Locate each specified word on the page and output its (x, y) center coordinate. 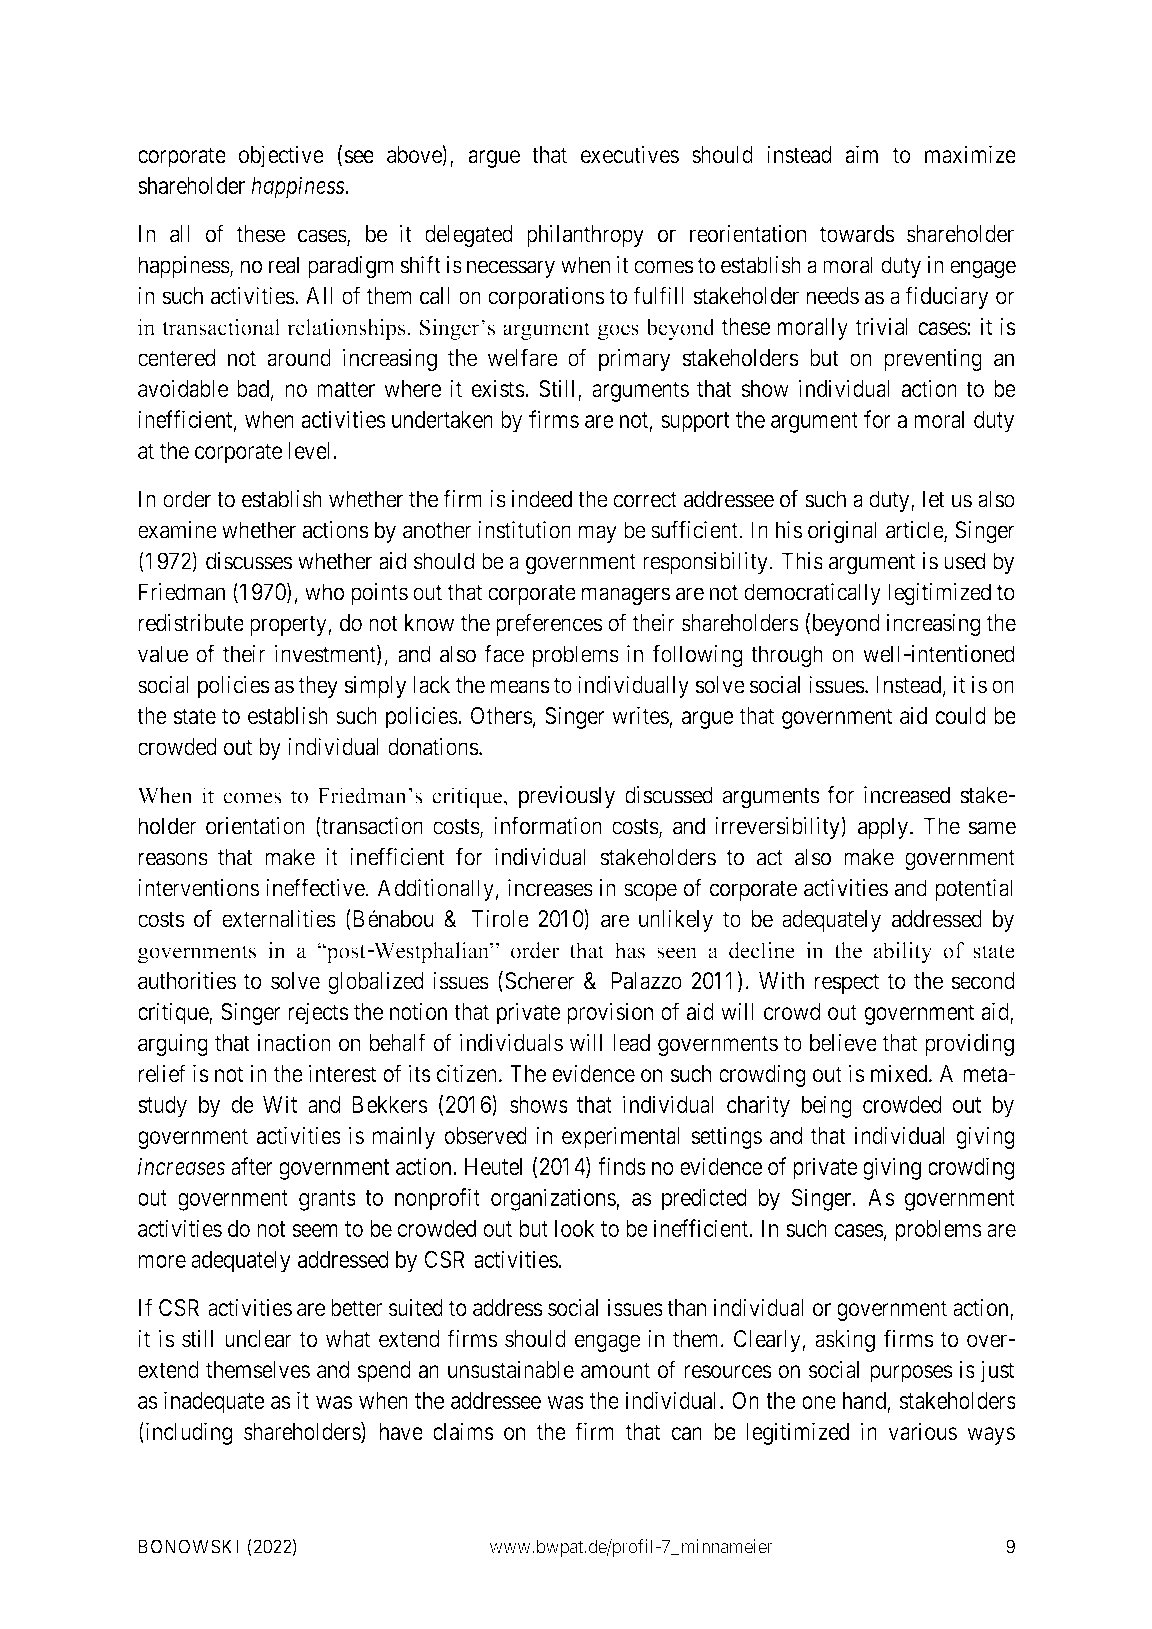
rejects (318, 1013)
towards (857, 234)
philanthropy (585, 235)
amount (615, 1370)
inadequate (214, 1402)
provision (610, 1013)
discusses (249, 561)
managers (626, 596)
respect (847, 983)
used (964, 561)
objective (281, 156)
